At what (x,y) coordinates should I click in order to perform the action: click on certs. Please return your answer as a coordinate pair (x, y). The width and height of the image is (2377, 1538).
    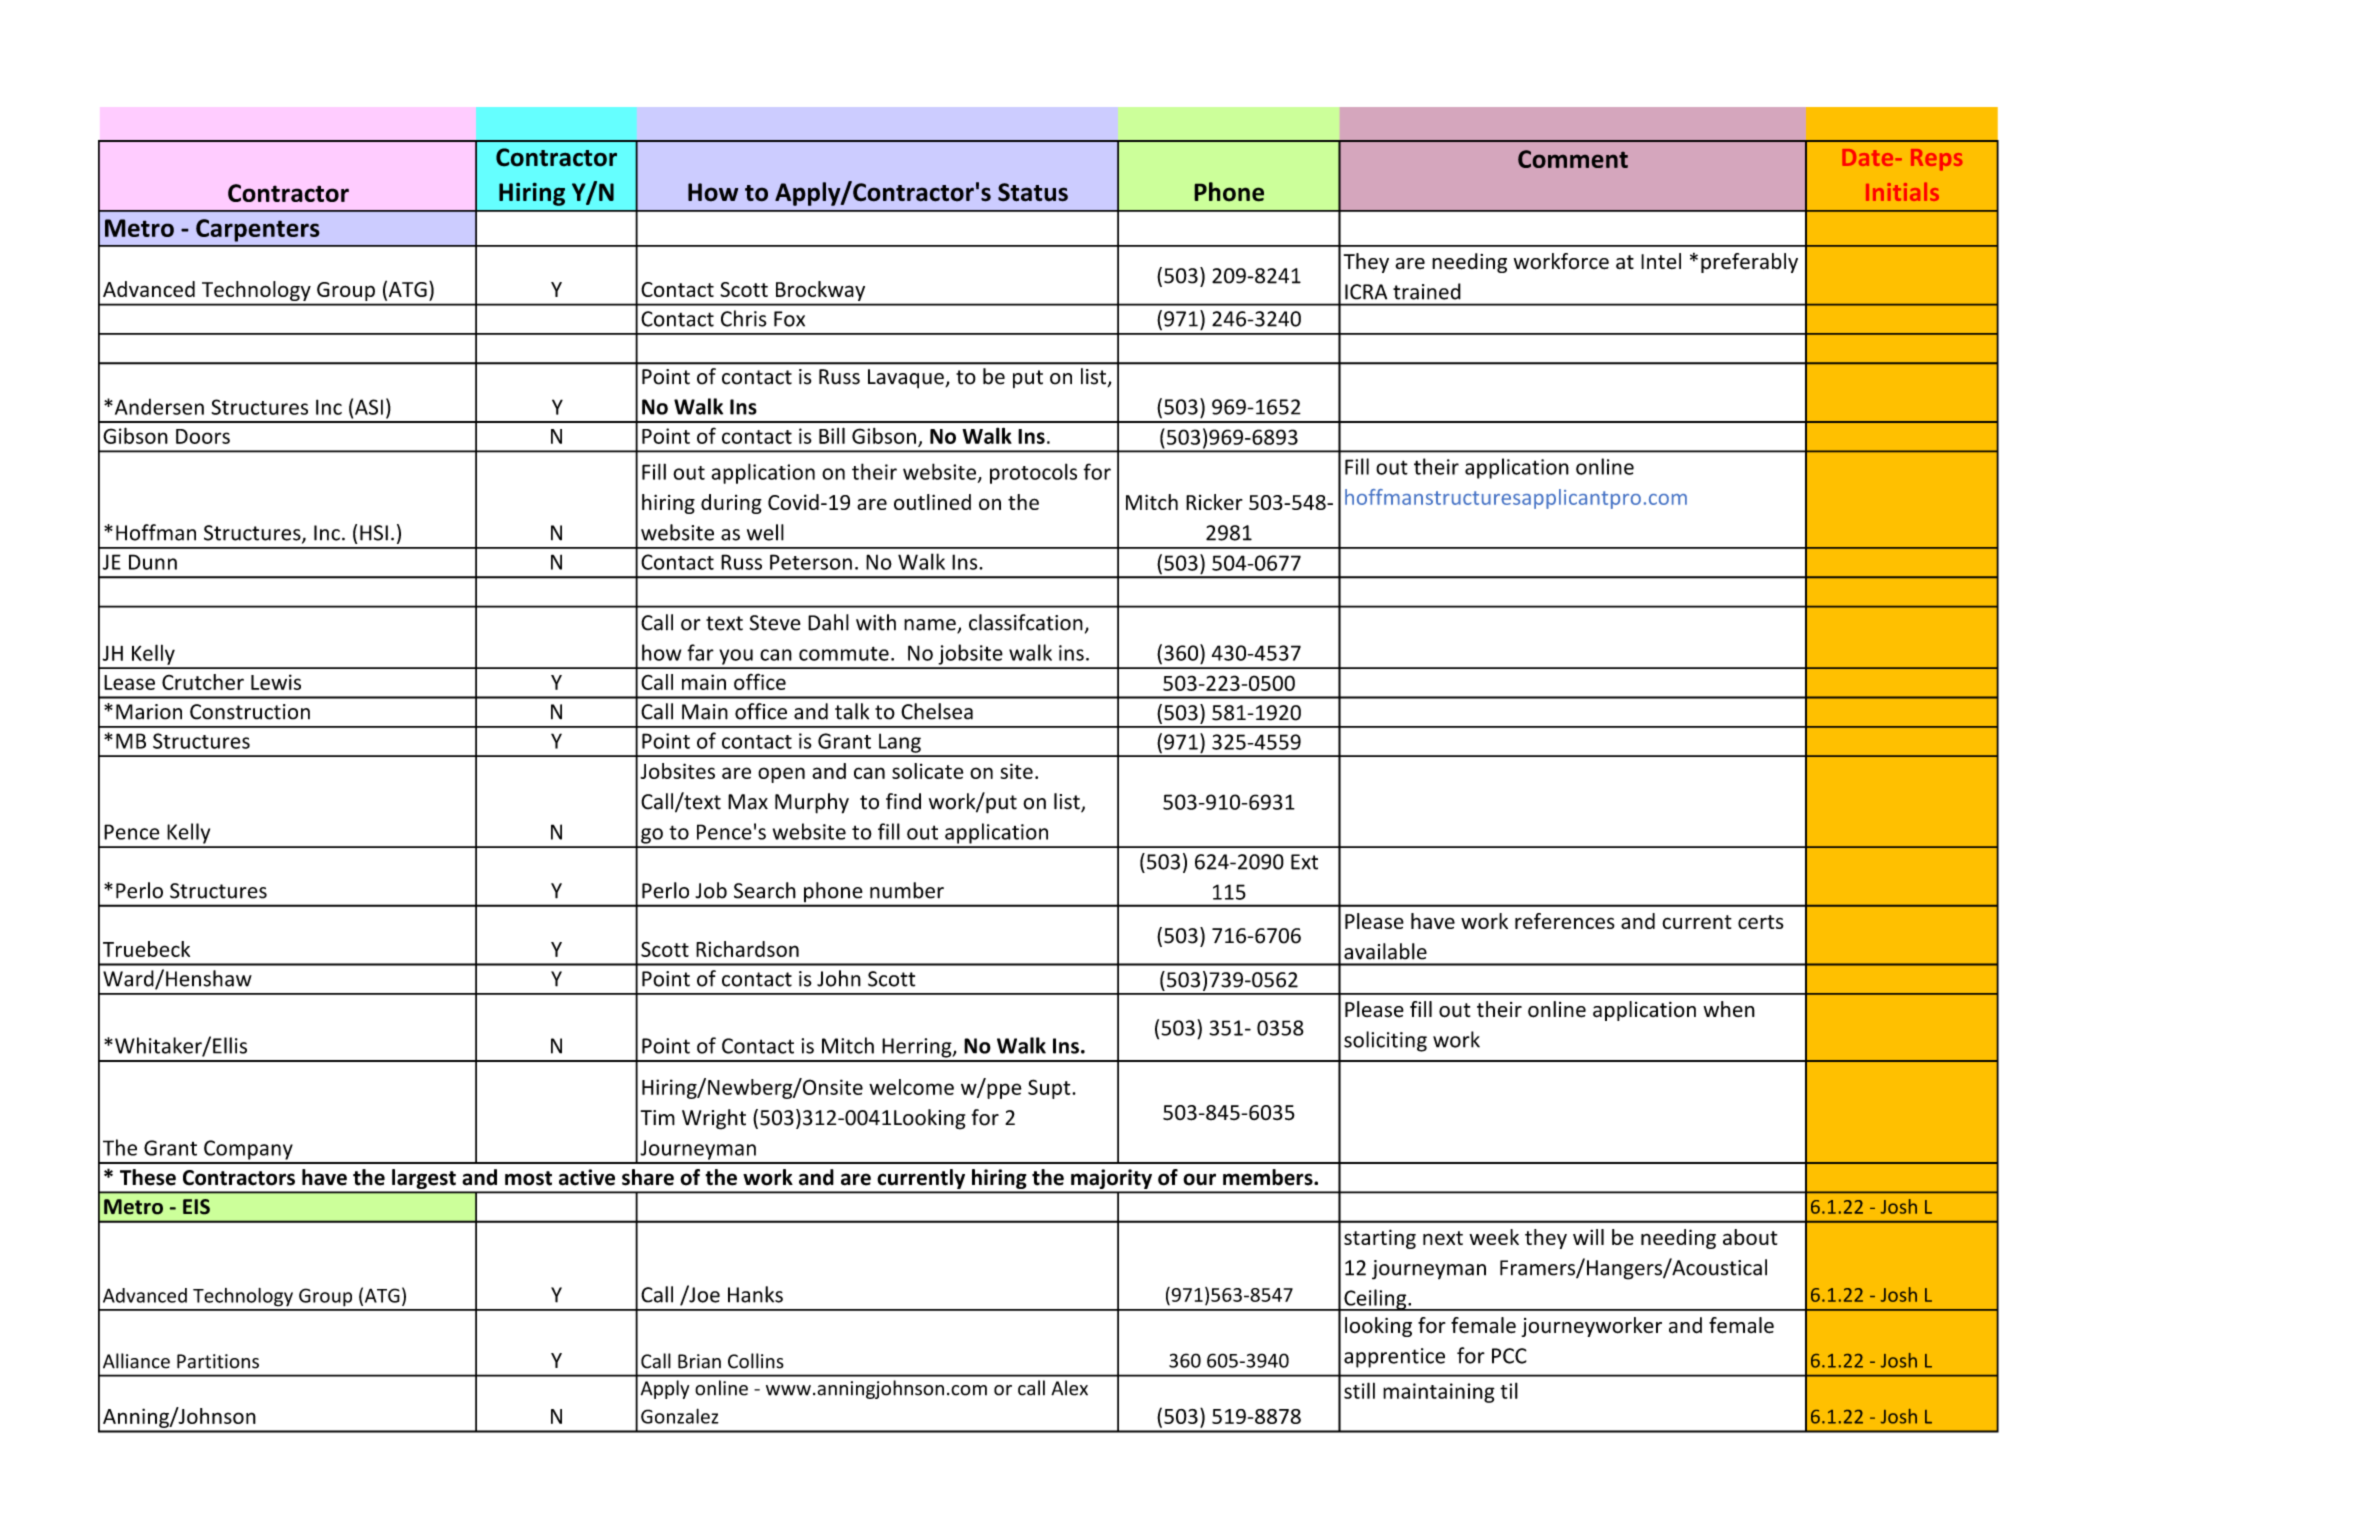
    Looking at the image, I should click on (1761, 922).
